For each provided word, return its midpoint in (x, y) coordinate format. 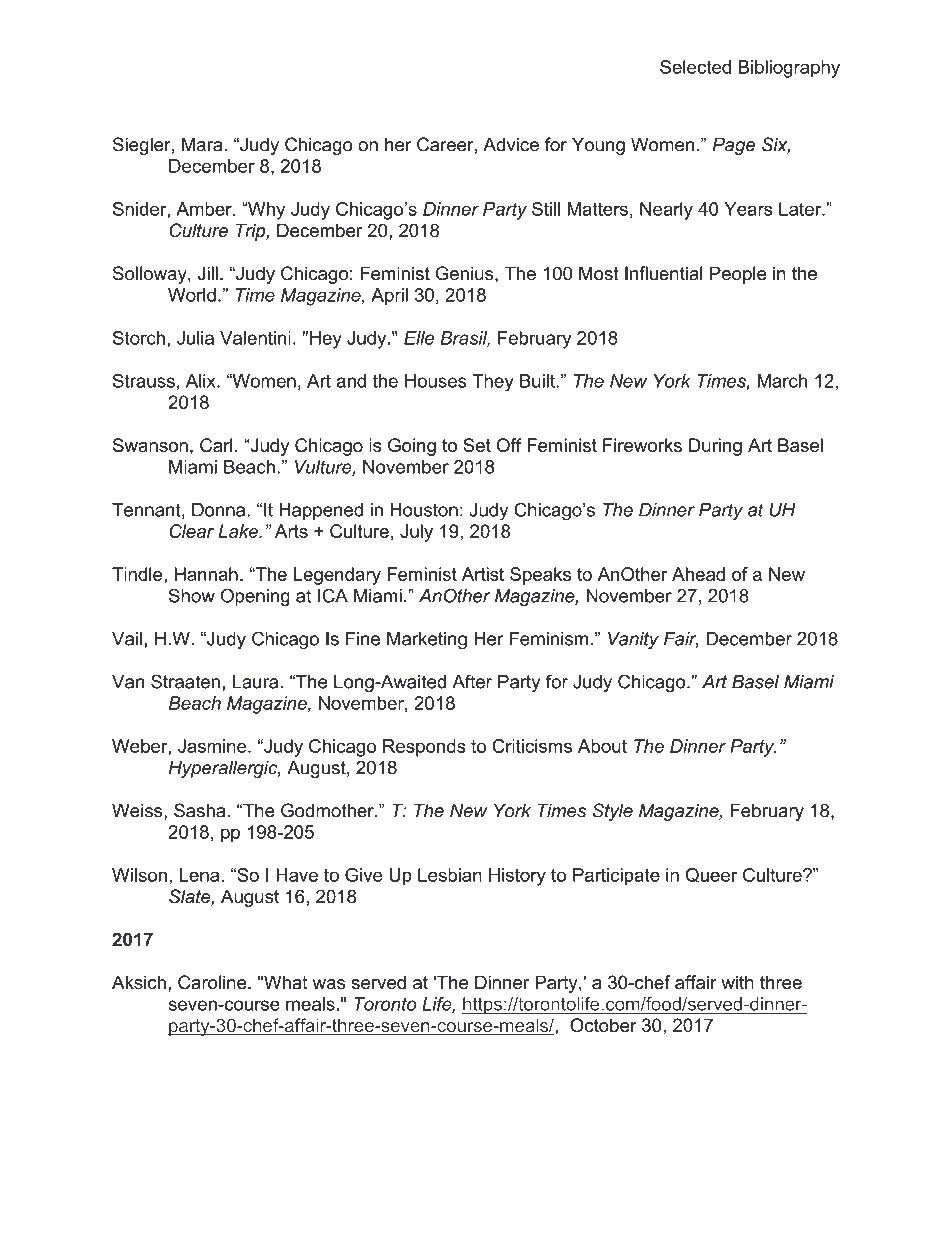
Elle (419, 338)
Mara (202, 144)
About (602, 746)
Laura (255, 682)
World (192, 295)
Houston (424, 510)
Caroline (213, 982)
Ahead (698, 574)
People (738, 275)
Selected (695, 67)
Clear (191, 531)
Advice (511, 144)
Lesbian (450, 875)
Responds (424, 748)
